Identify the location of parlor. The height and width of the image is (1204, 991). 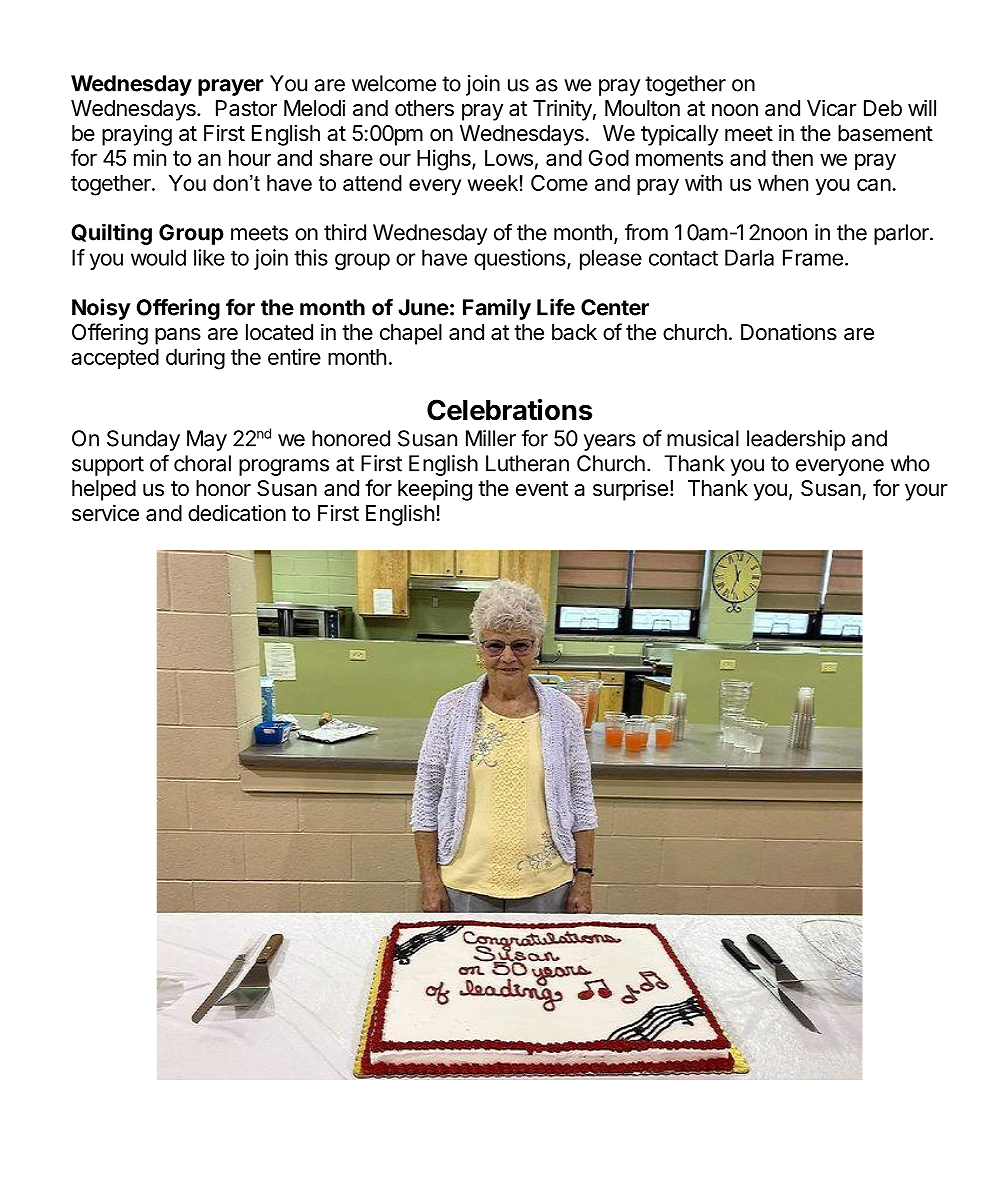
(902, 234).
